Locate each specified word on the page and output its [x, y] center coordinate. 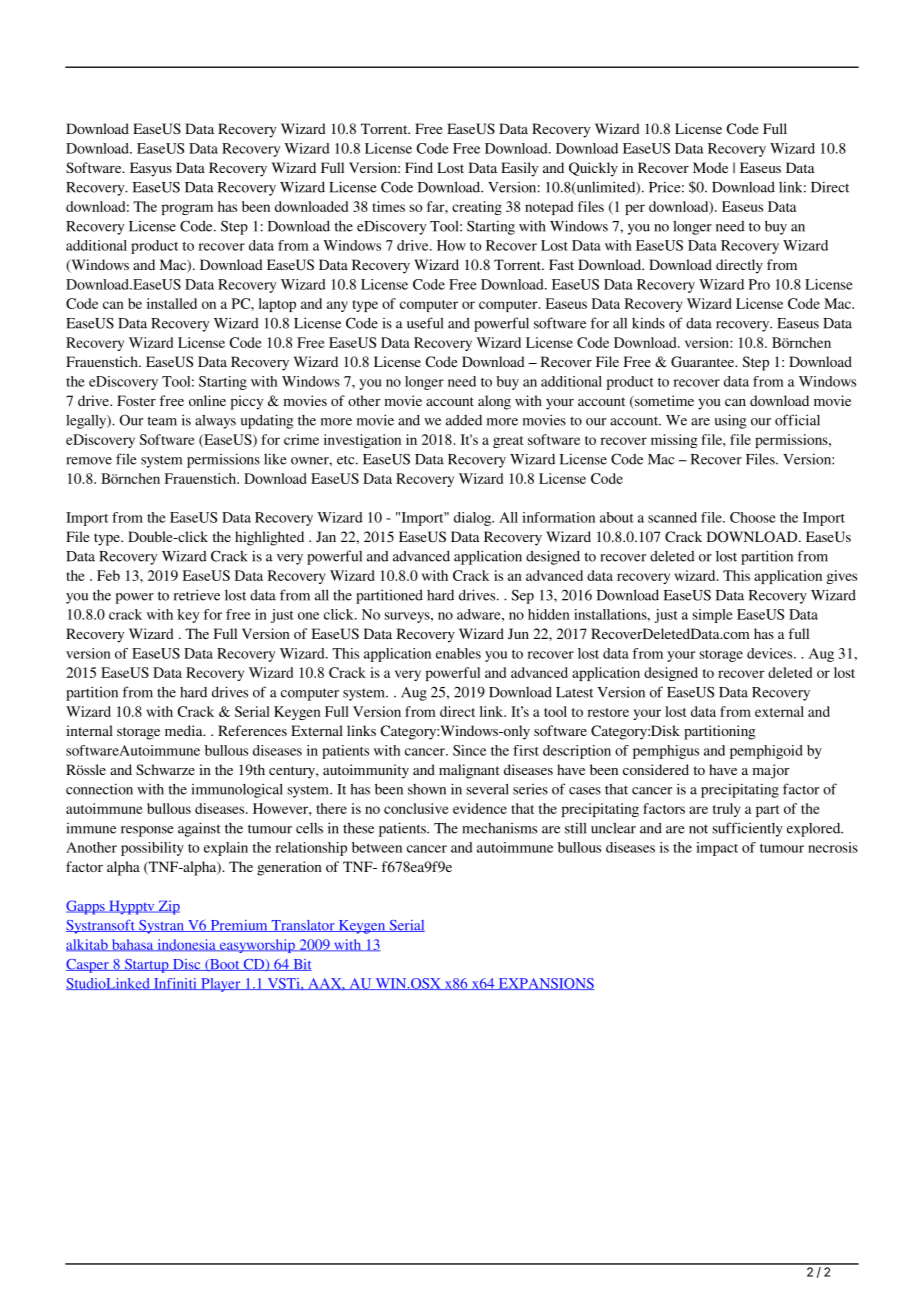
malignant [469, 771]
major [771, 771]
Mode [710, 167]
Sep [523, 597]
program [187, 209]
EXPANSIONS [545, 984]
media [185, 730]
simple [713, 616]
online [207, 400]
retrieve [197, 595]
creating [477, 208]
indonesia [186, 945]
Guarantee [704, 361]
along [494, 402]
